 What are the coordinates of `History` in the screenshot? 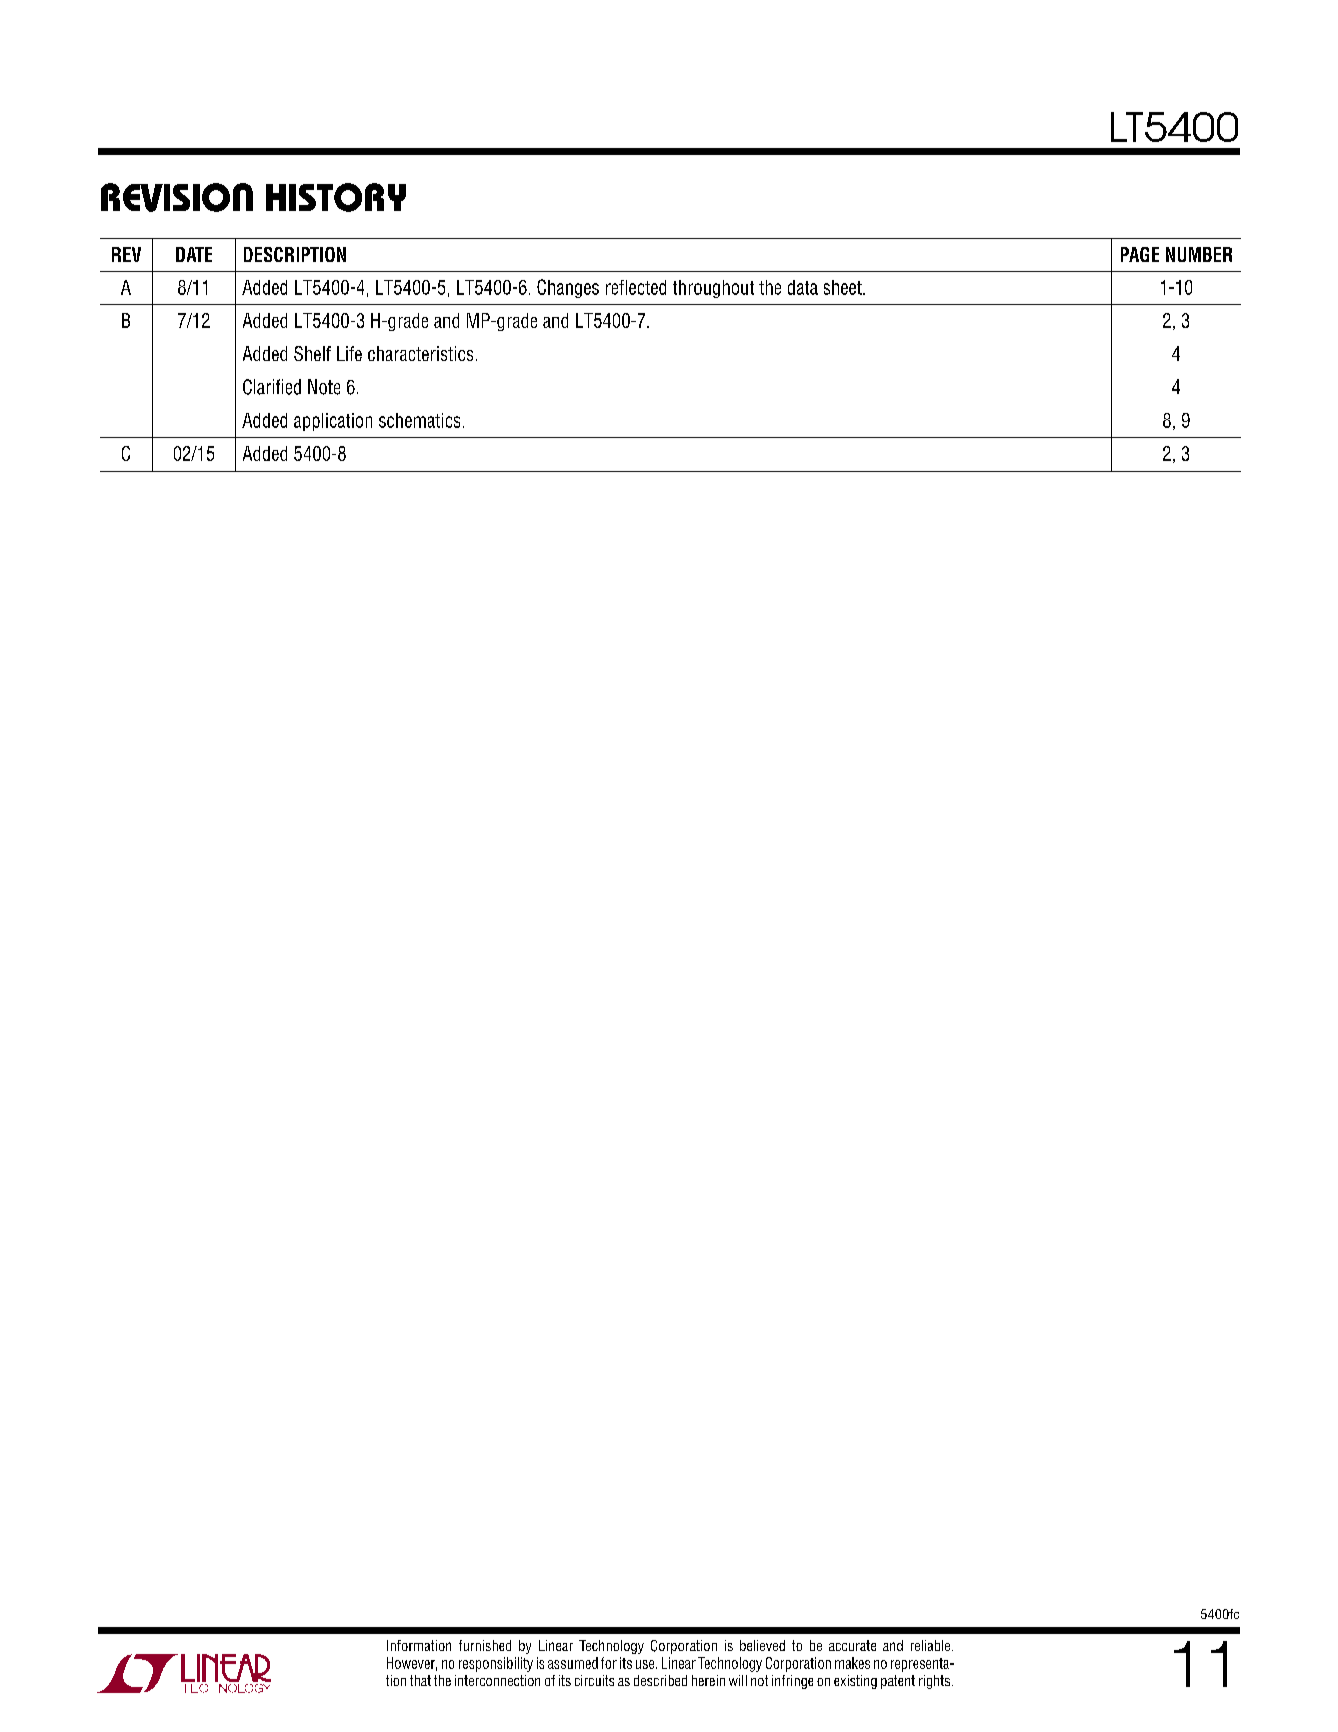 It's located at (336, 197).
